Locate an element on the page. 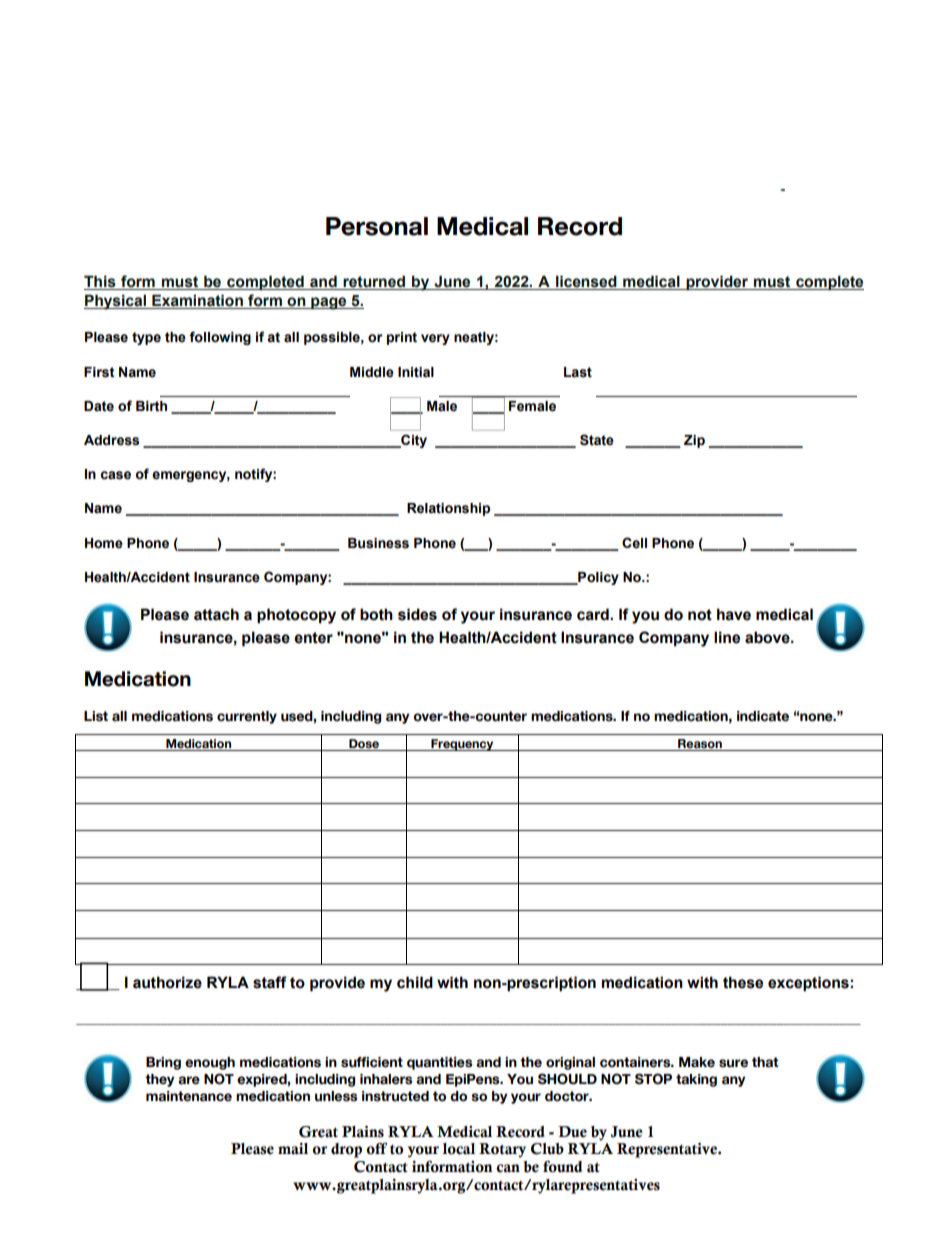  maintenance is located at coordinates (189, 1096).
